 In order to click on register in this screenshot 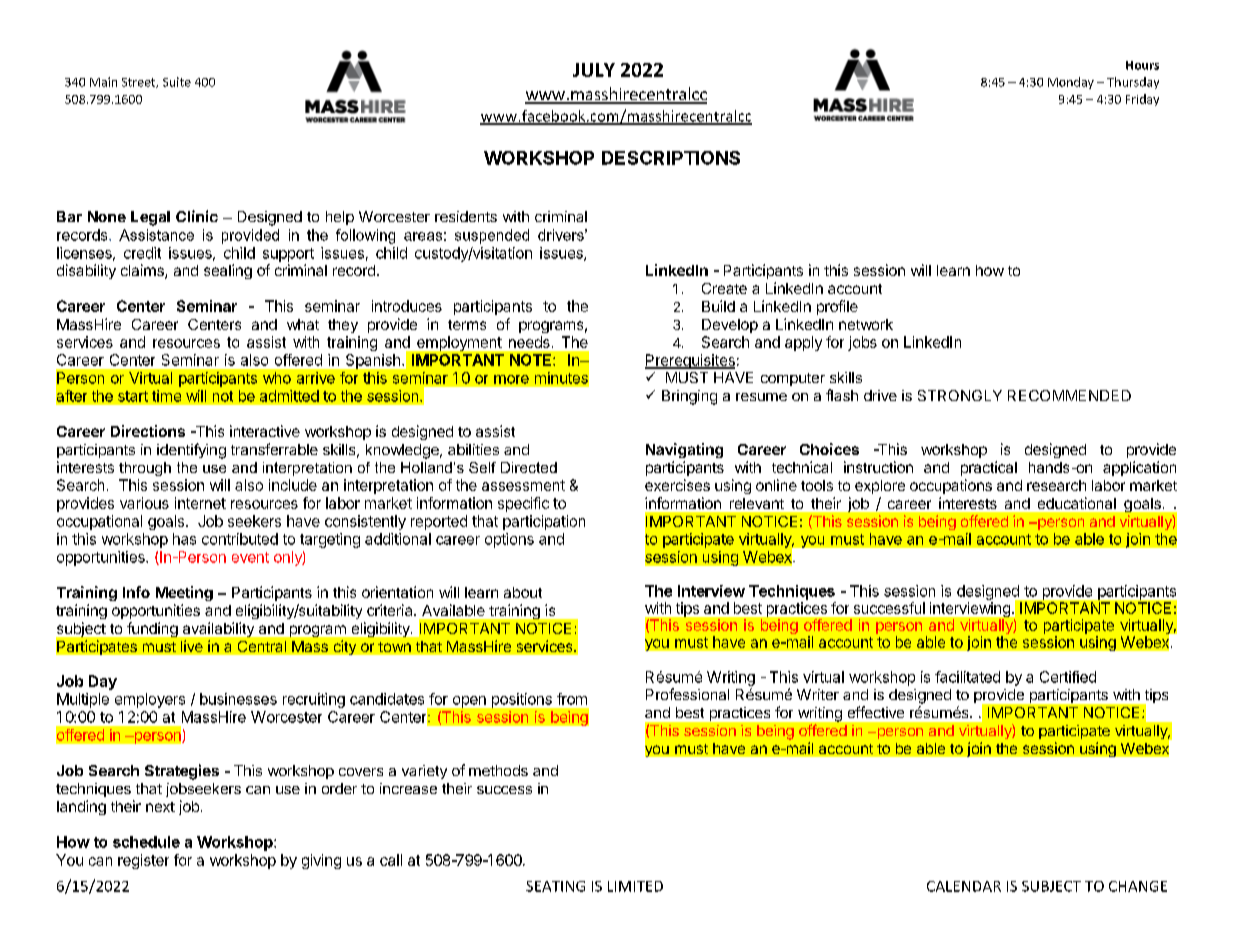, I will do `click(143, 861)`.
